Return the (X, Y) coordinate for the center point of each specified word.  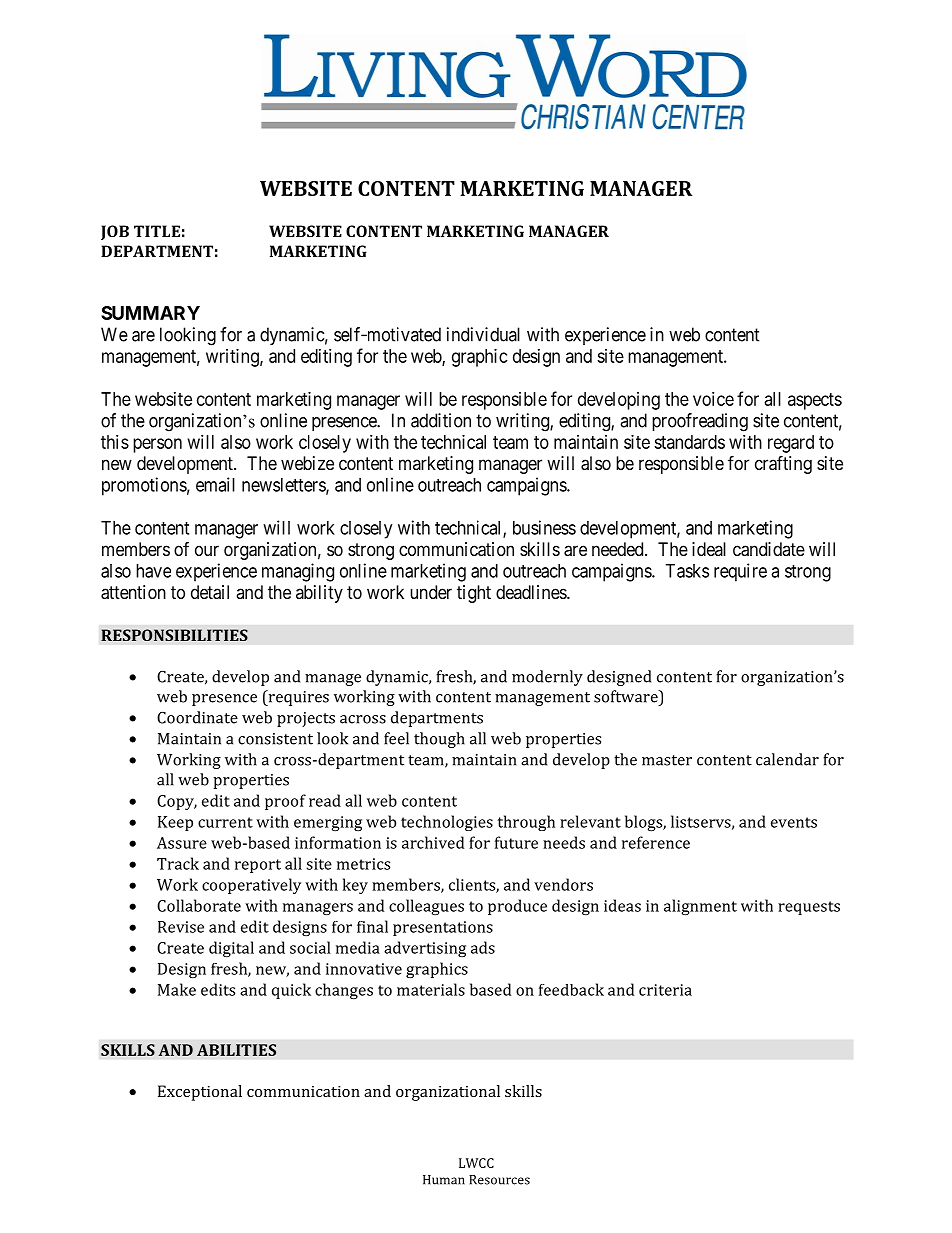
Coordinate (197, 717)
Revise (181, 927)
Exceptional (200, 1093)
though (439, 740)
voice (713, 399)
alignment (700, 907)
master (667, 760)
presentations (443, 928)
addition (441, 420)
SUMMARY (150, 313)
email (215, 484)
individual (483, 334)
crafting (783, 464)
